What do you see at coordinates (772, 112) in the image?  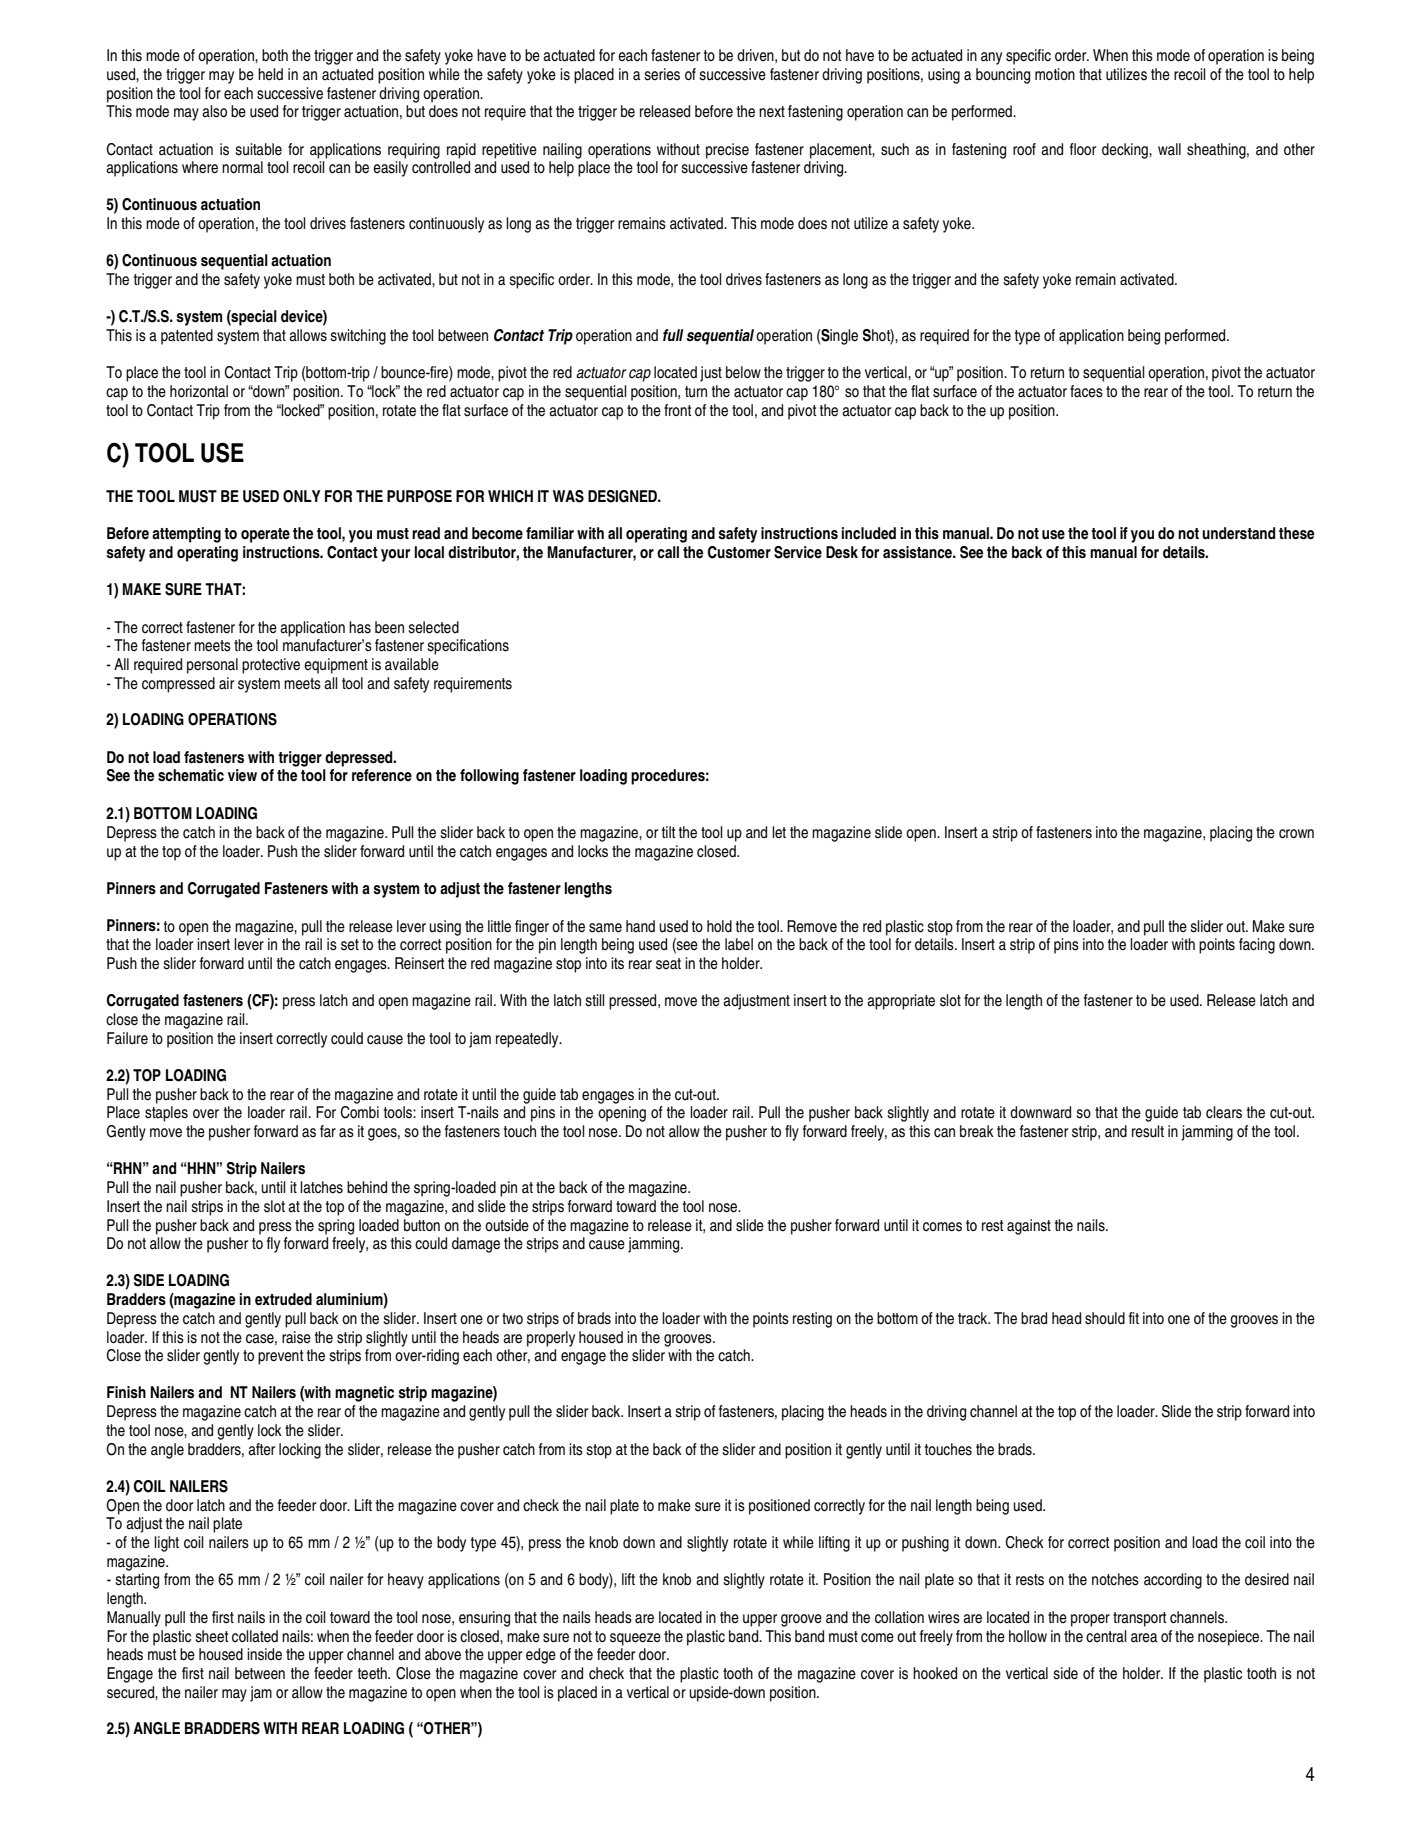 I see `next` at bounding box center [772, 112].
